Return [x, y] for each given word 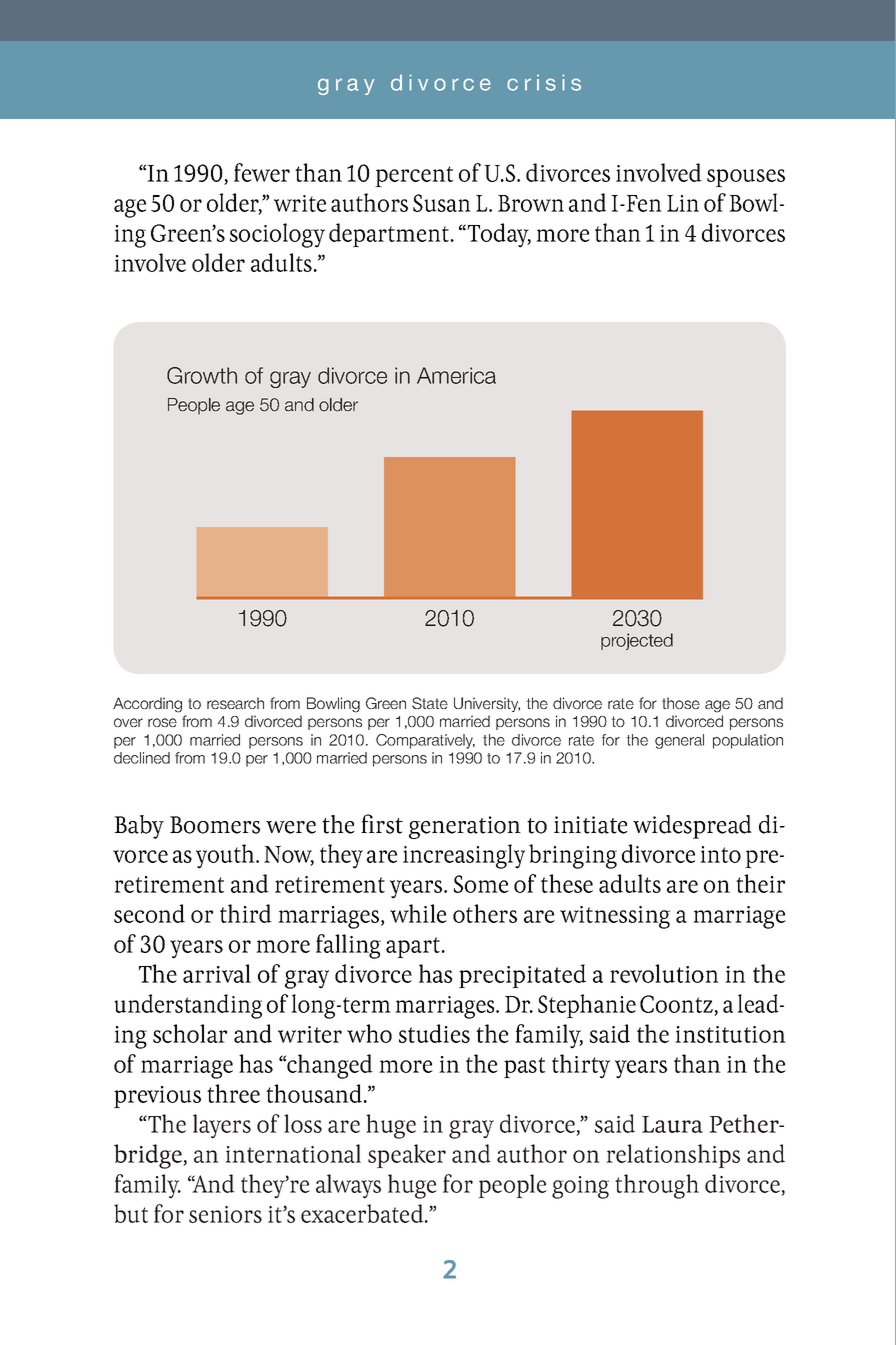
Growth [202, 375]
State [430, 703]
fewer [262, 172]
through [657, 1186]
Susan [442, 203]
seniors [225, 1214]
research [235, 703]
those [681, 703]
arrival [217, 973]
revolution [664, 973]
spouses [746, 178]
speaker [407, 1156]
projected [637, 641]
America [456, 375]
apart [413, 947]
